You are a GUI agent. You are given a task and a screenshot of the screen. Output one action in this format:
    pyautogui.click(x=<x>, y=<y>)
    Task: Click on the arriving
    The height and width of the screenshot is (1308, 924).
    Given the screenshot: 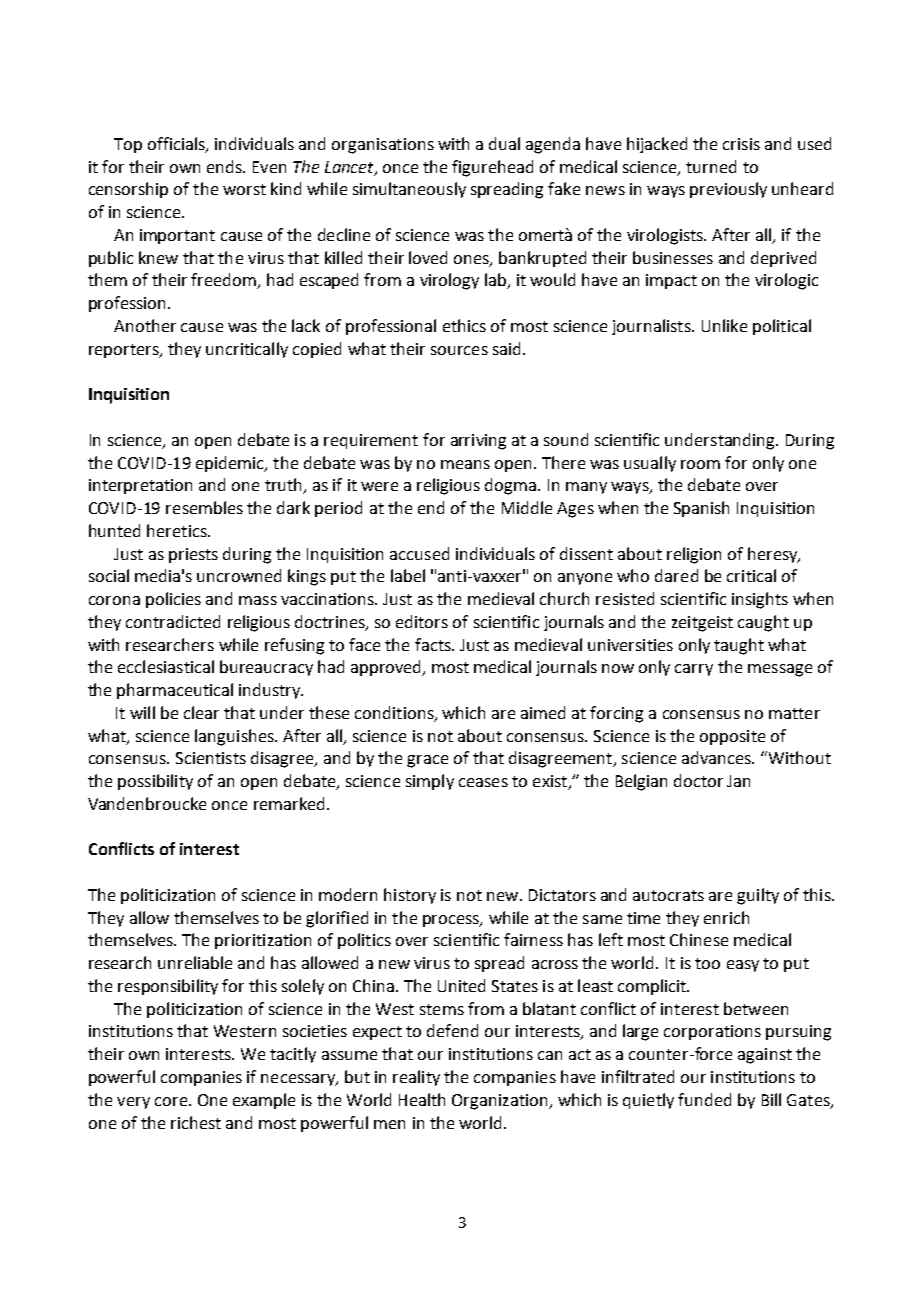 What is the action you would take?
    pyautogui.click(x=478, y=442)
